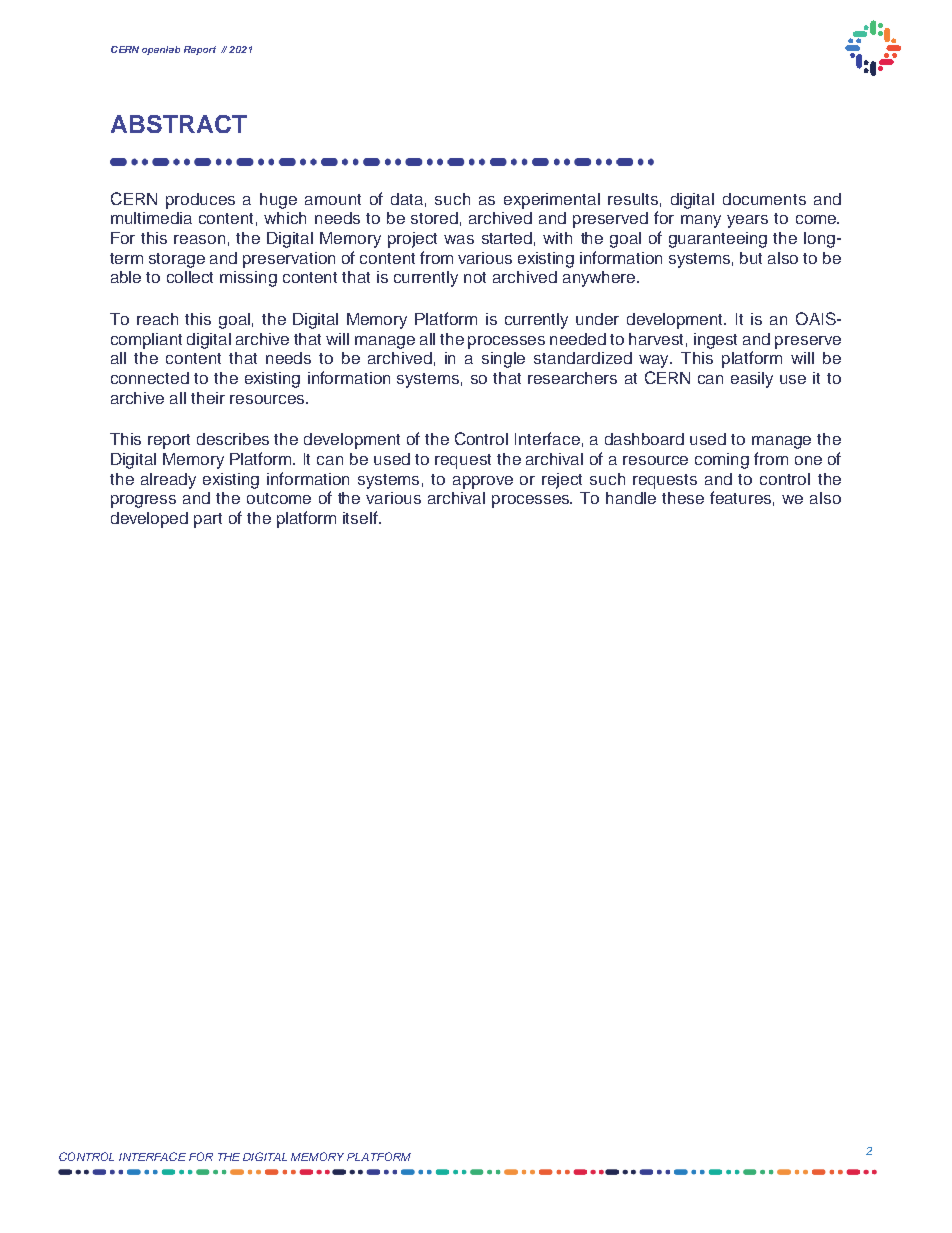 The width and height of the document is (952, 1233). I want to click on single, so click(503, 360).
